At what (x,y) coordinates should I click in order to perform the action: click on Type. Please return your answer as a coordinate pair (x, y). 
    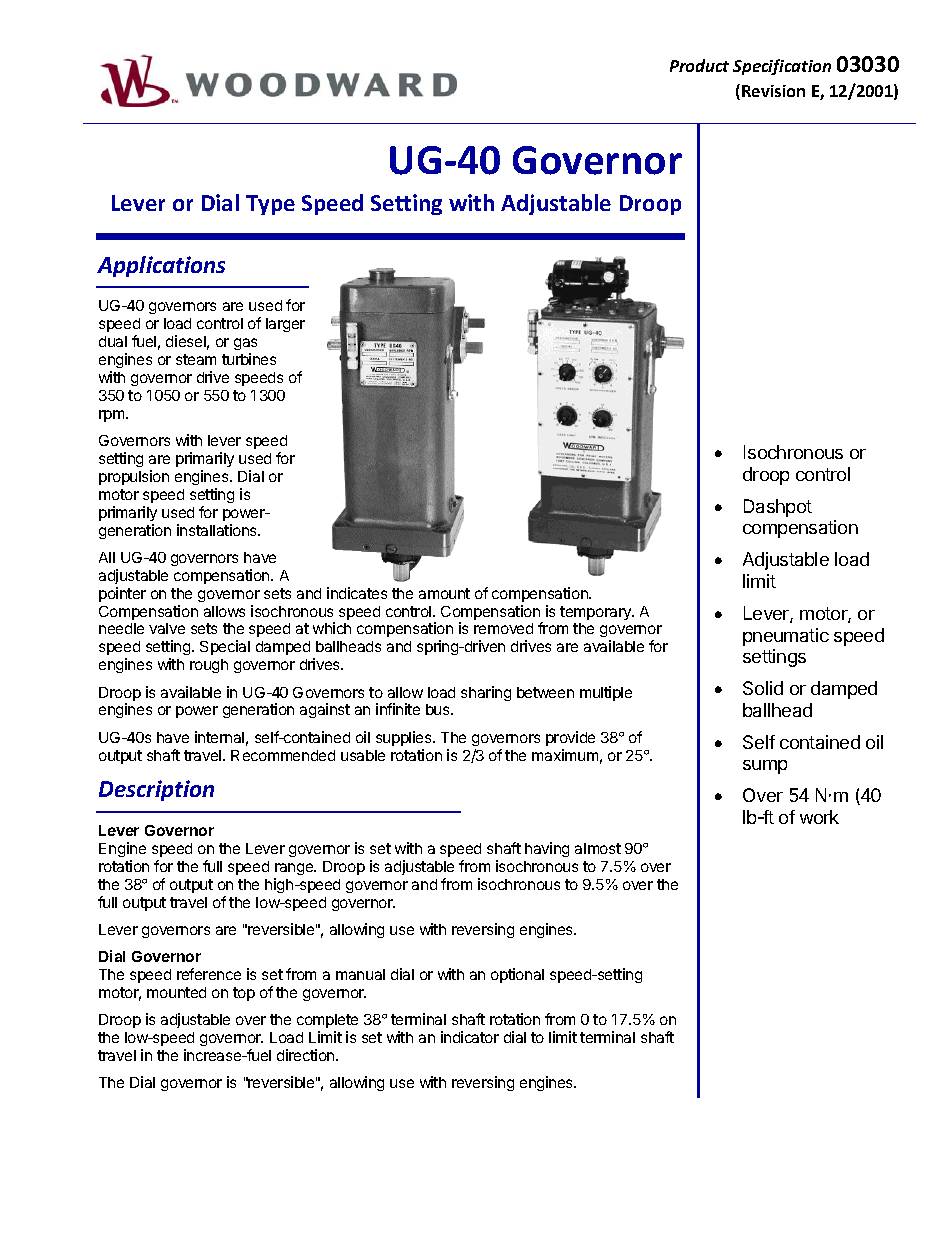
    Looking at the image, I should click on (270, 205).
